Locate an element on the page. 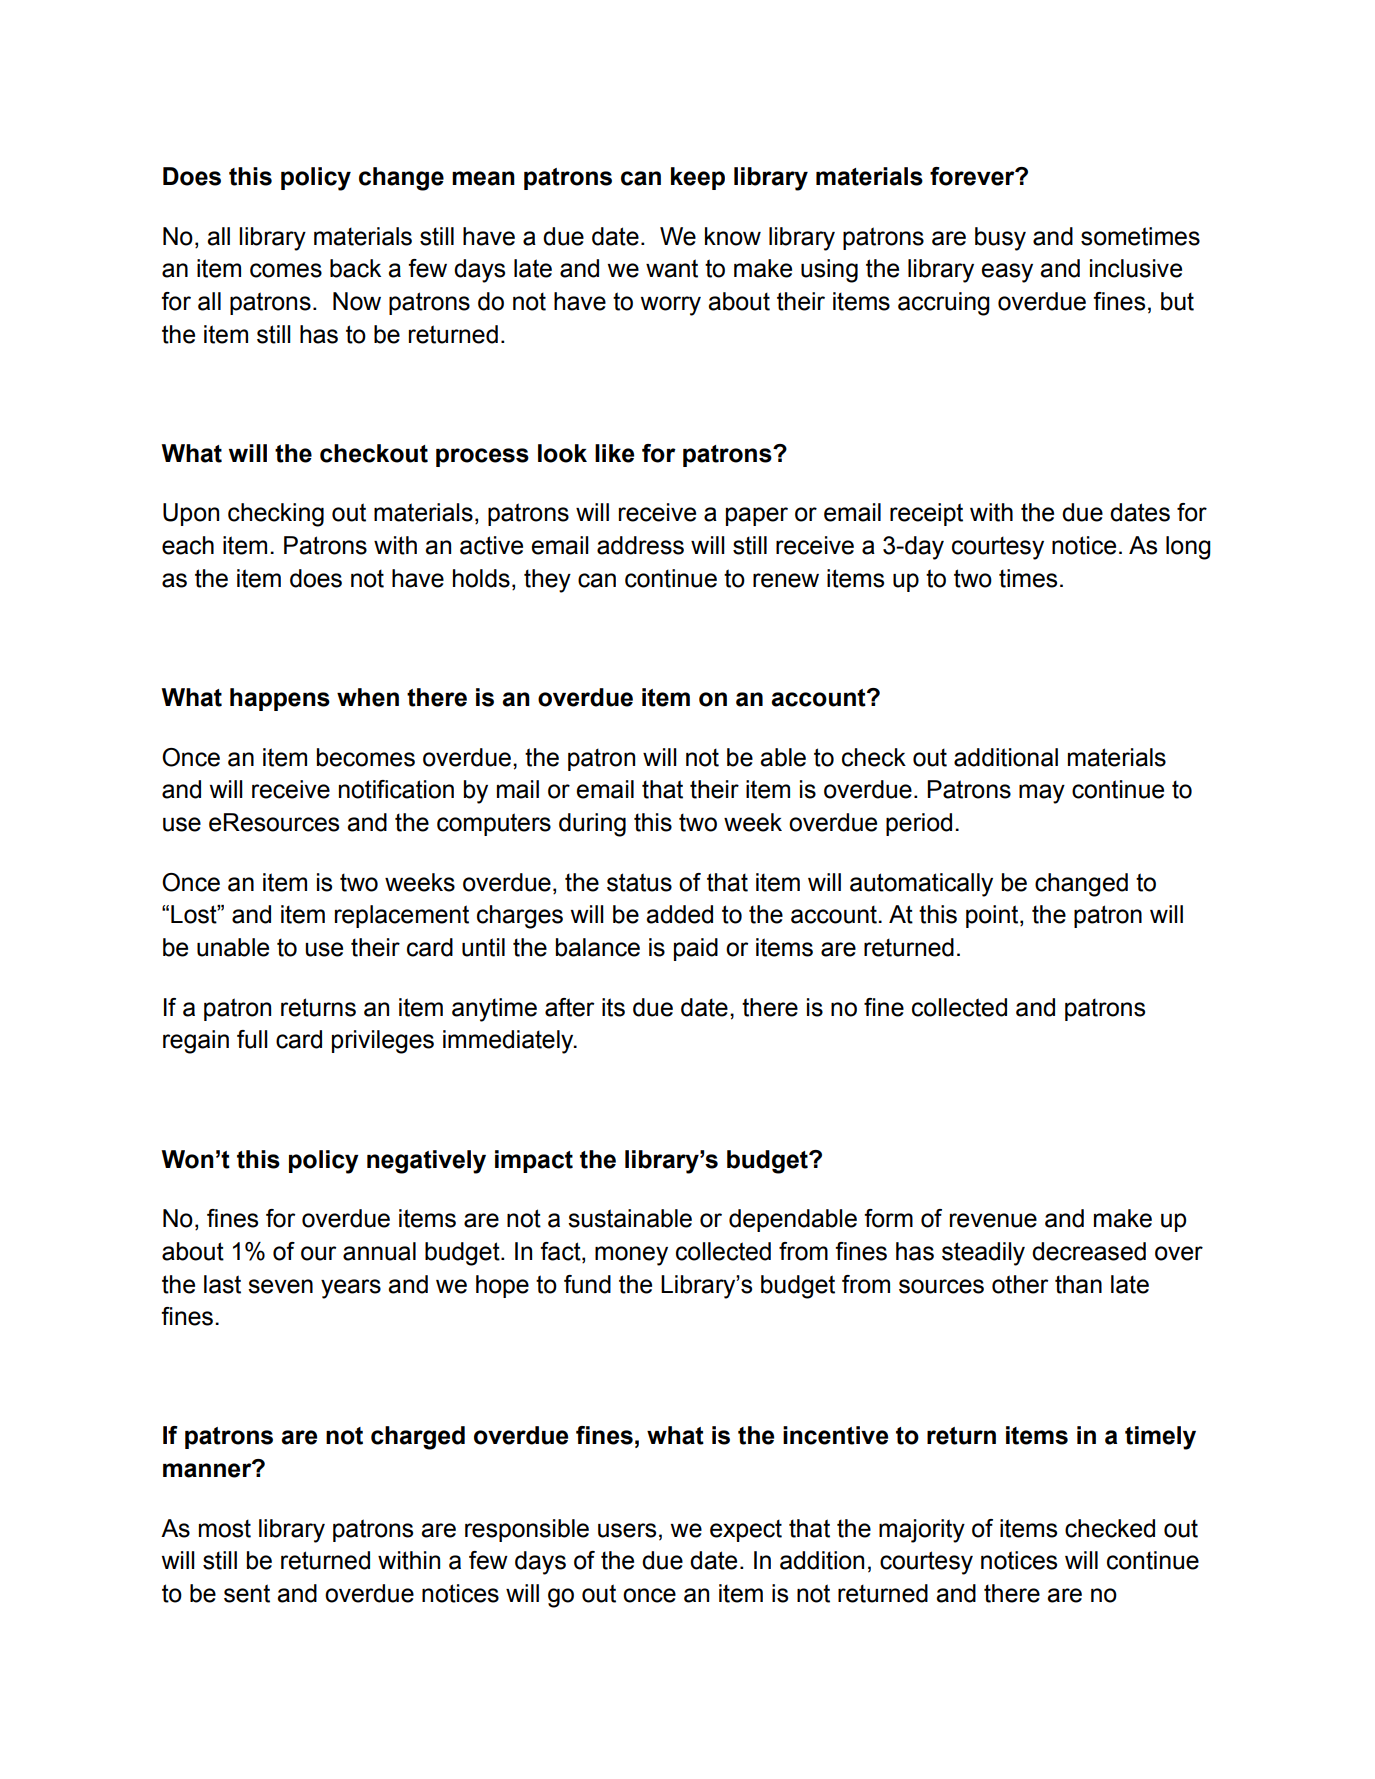  know is located at coordinates (733, 236).
